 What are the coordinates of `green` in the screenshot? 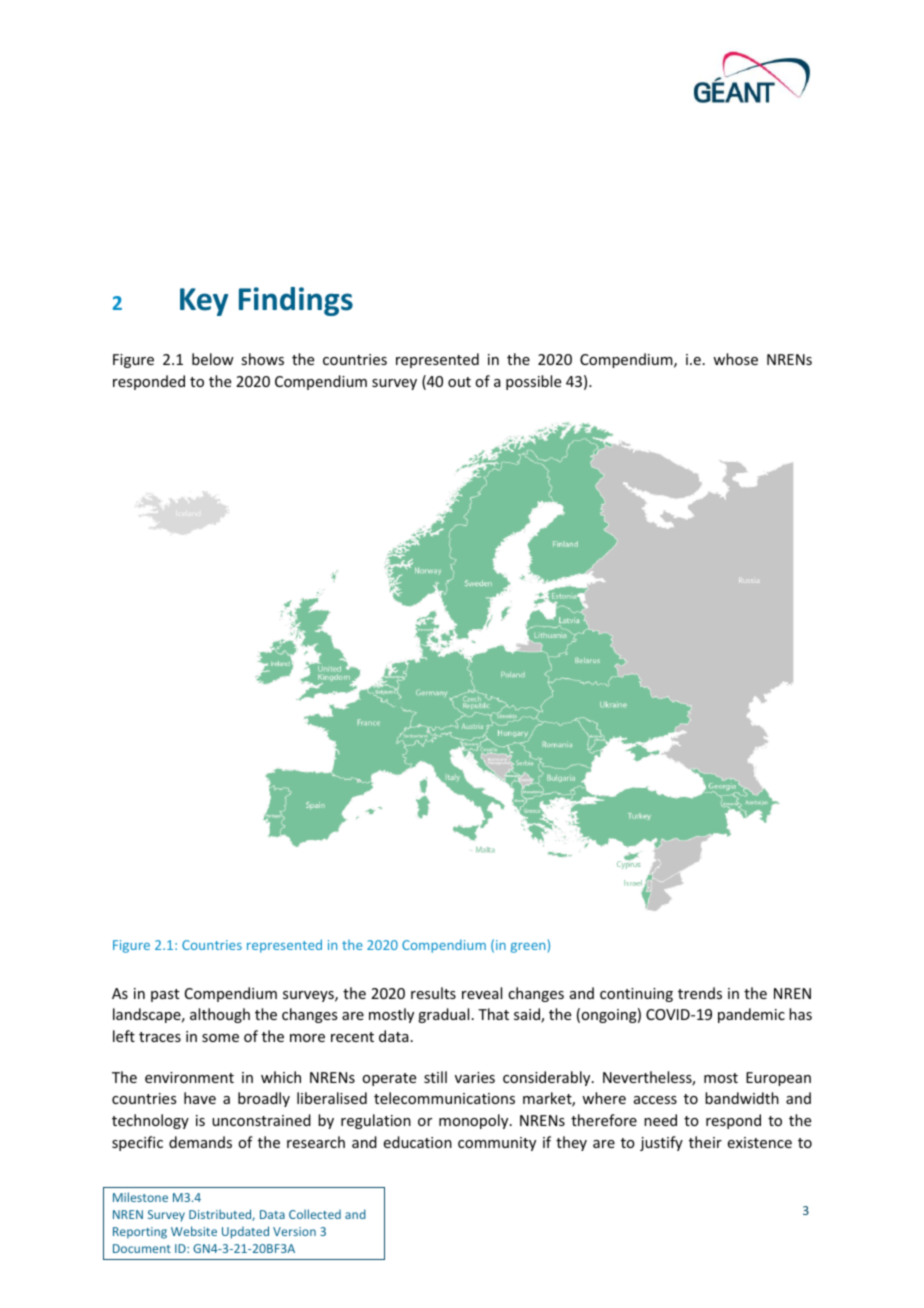 It's located at (528, 948).
